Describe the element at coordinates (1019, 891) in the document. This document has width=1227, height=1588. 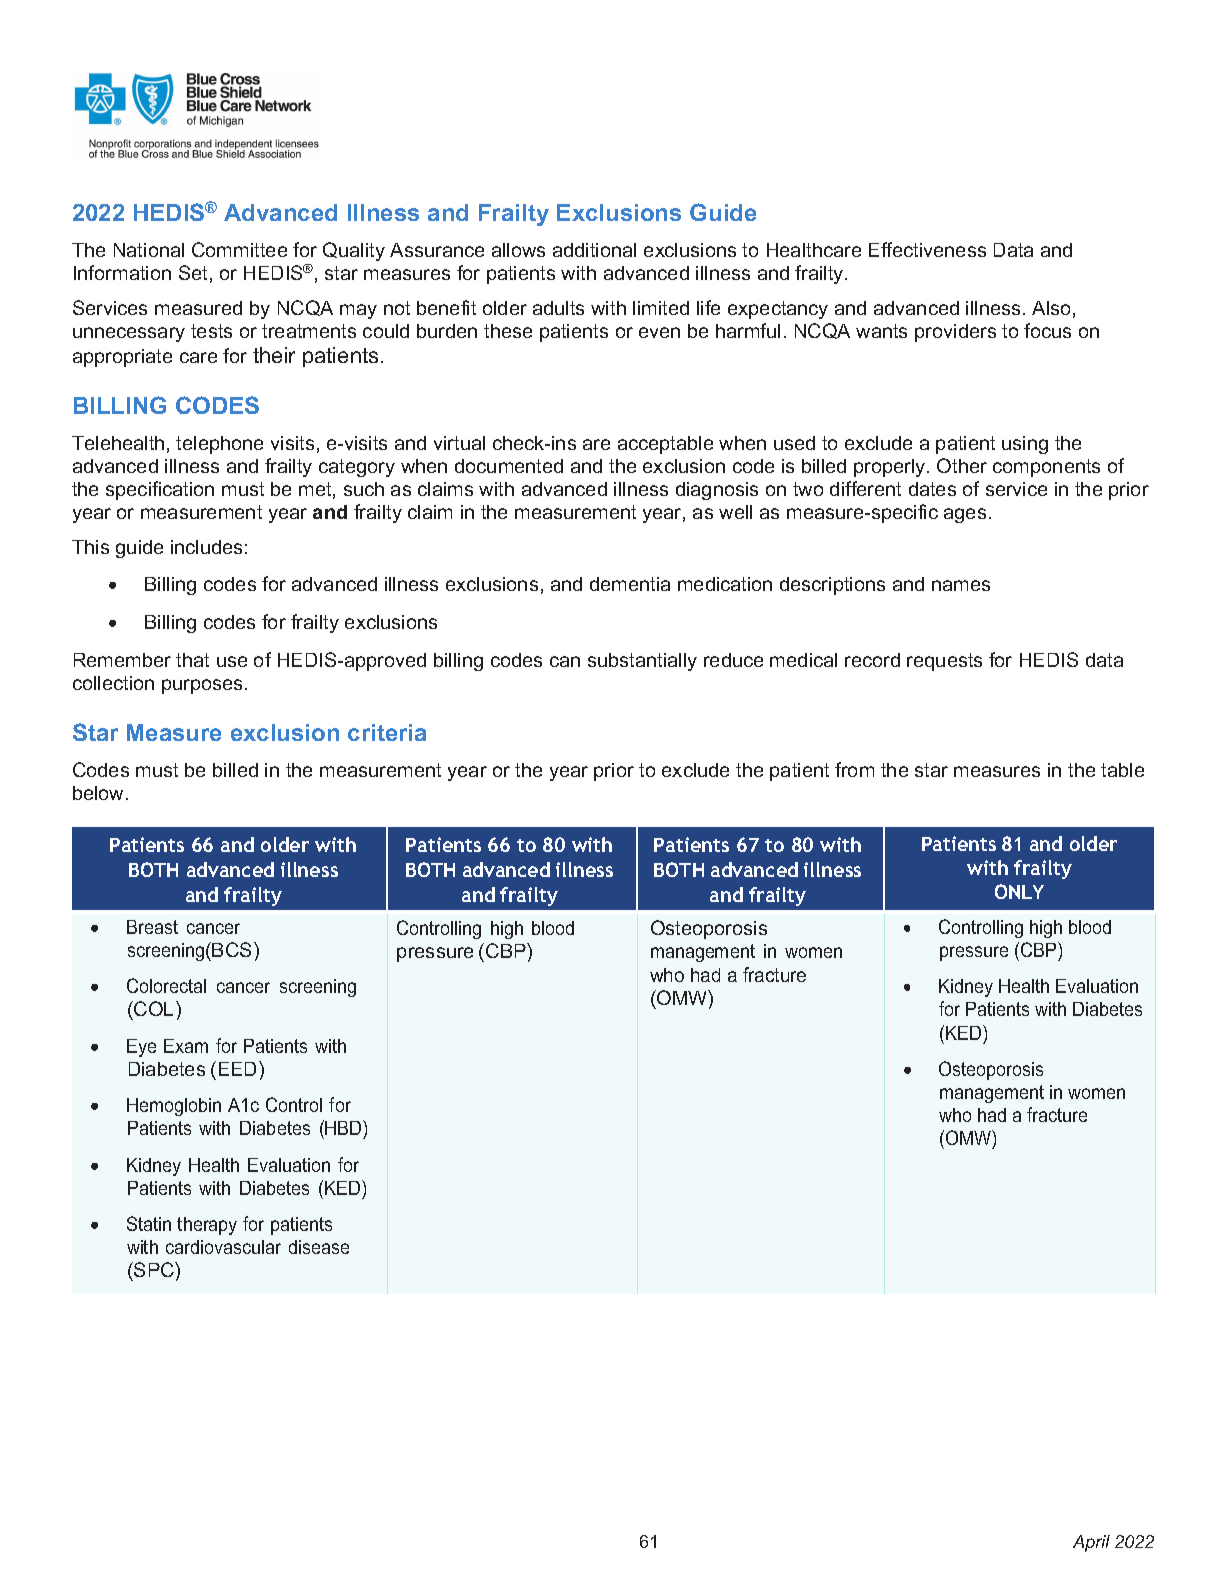
I see `ONLY` at that location.
